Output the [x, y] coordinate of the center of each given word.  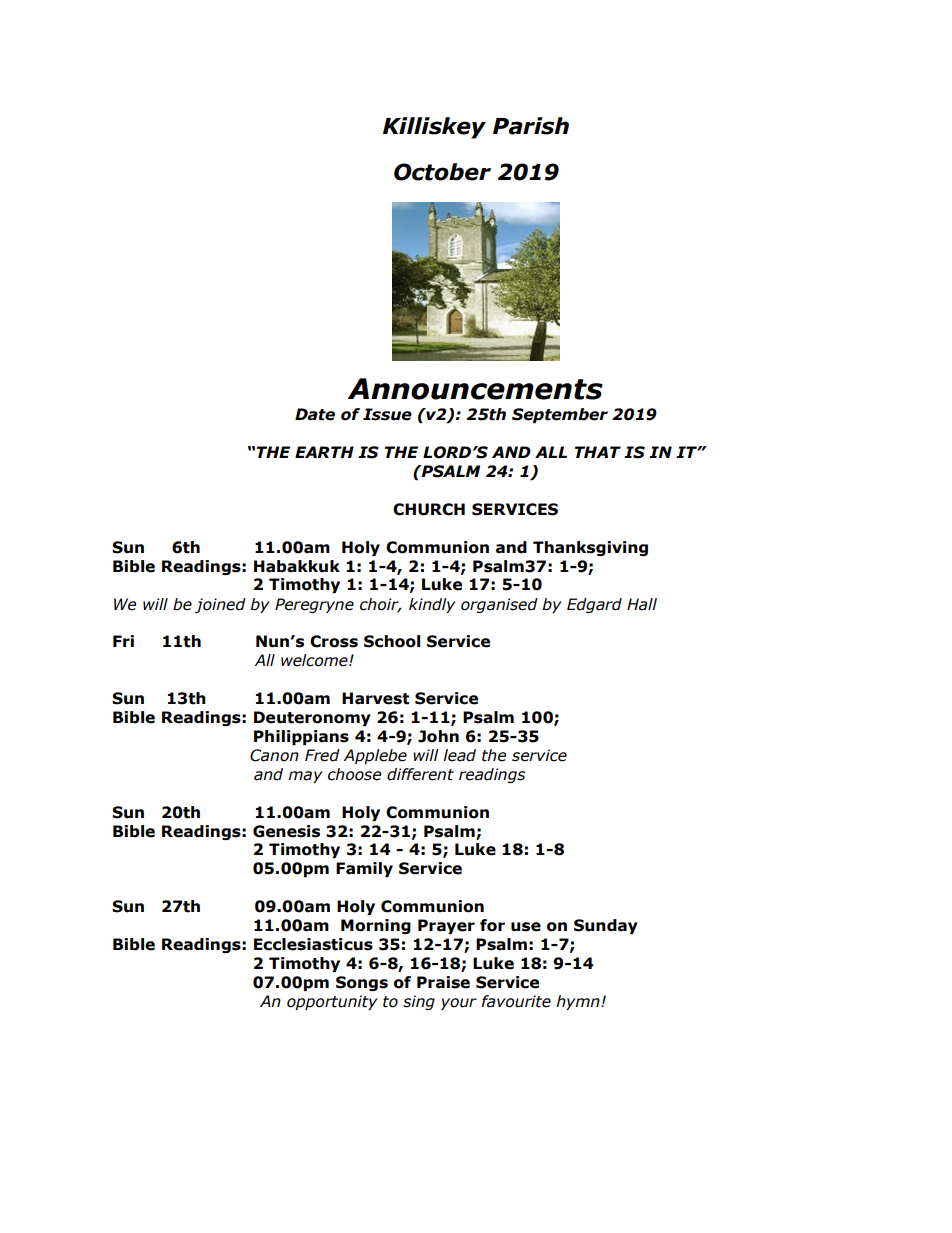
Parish [531, 126]
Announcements [475, 389]
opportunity [332, 1002]
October [442, 172]
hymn [579, 1002]
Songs [362, 983]
